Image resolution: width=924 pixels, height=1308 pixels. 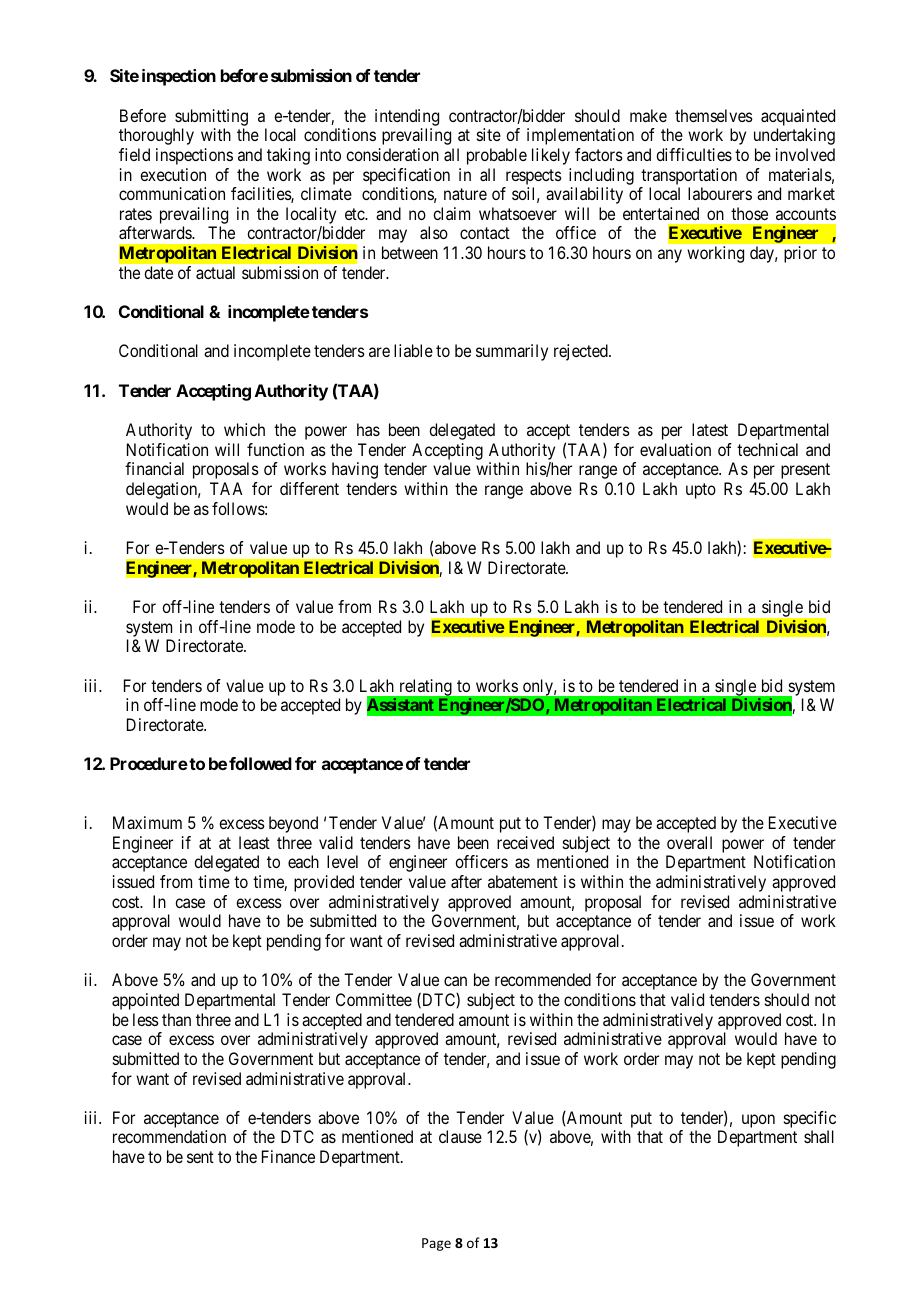 What do you see at coordinates (154, 468) in the screenshot?
I see `financial` at bounding box center [154, 468].
